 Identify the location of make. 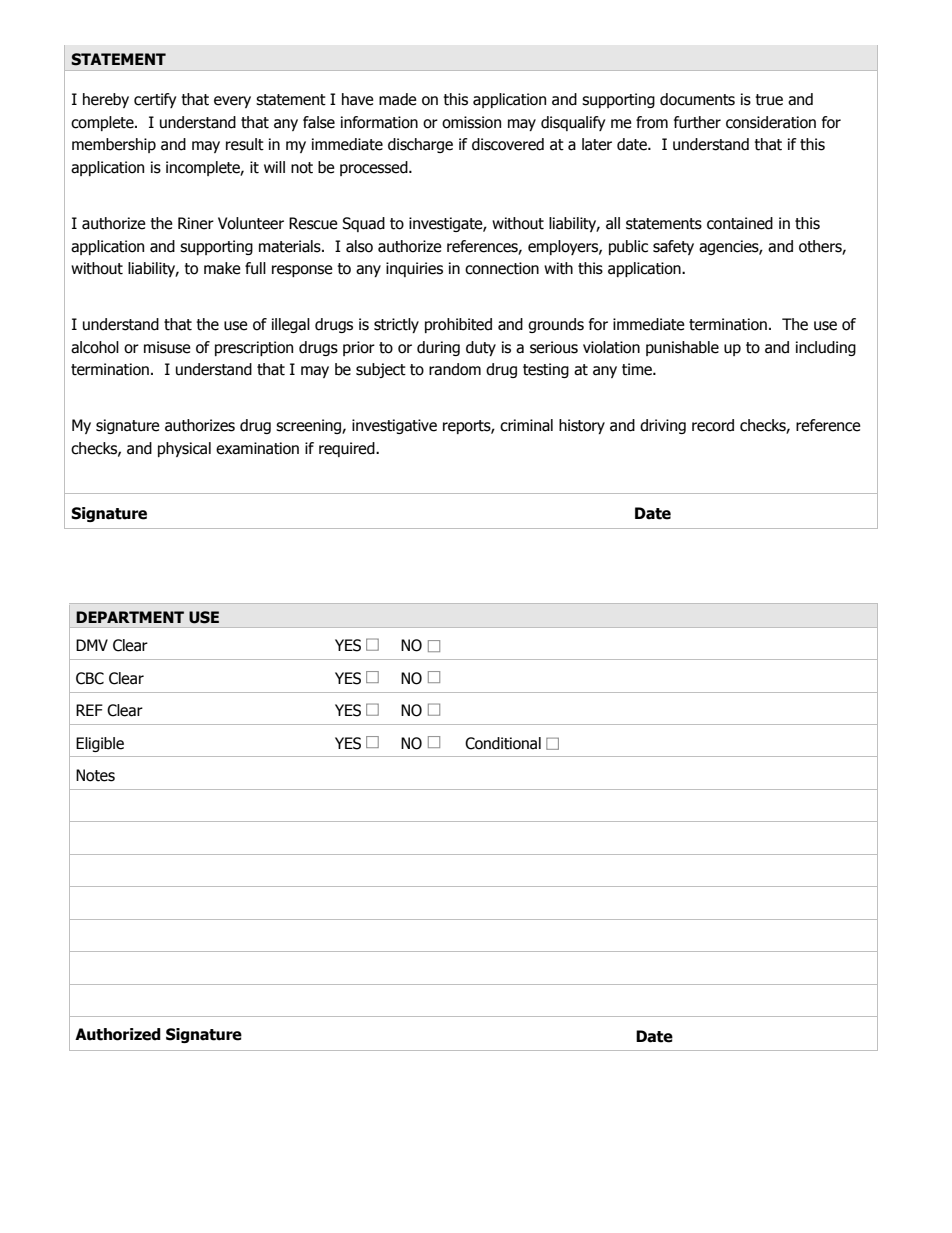
(222, 268).
